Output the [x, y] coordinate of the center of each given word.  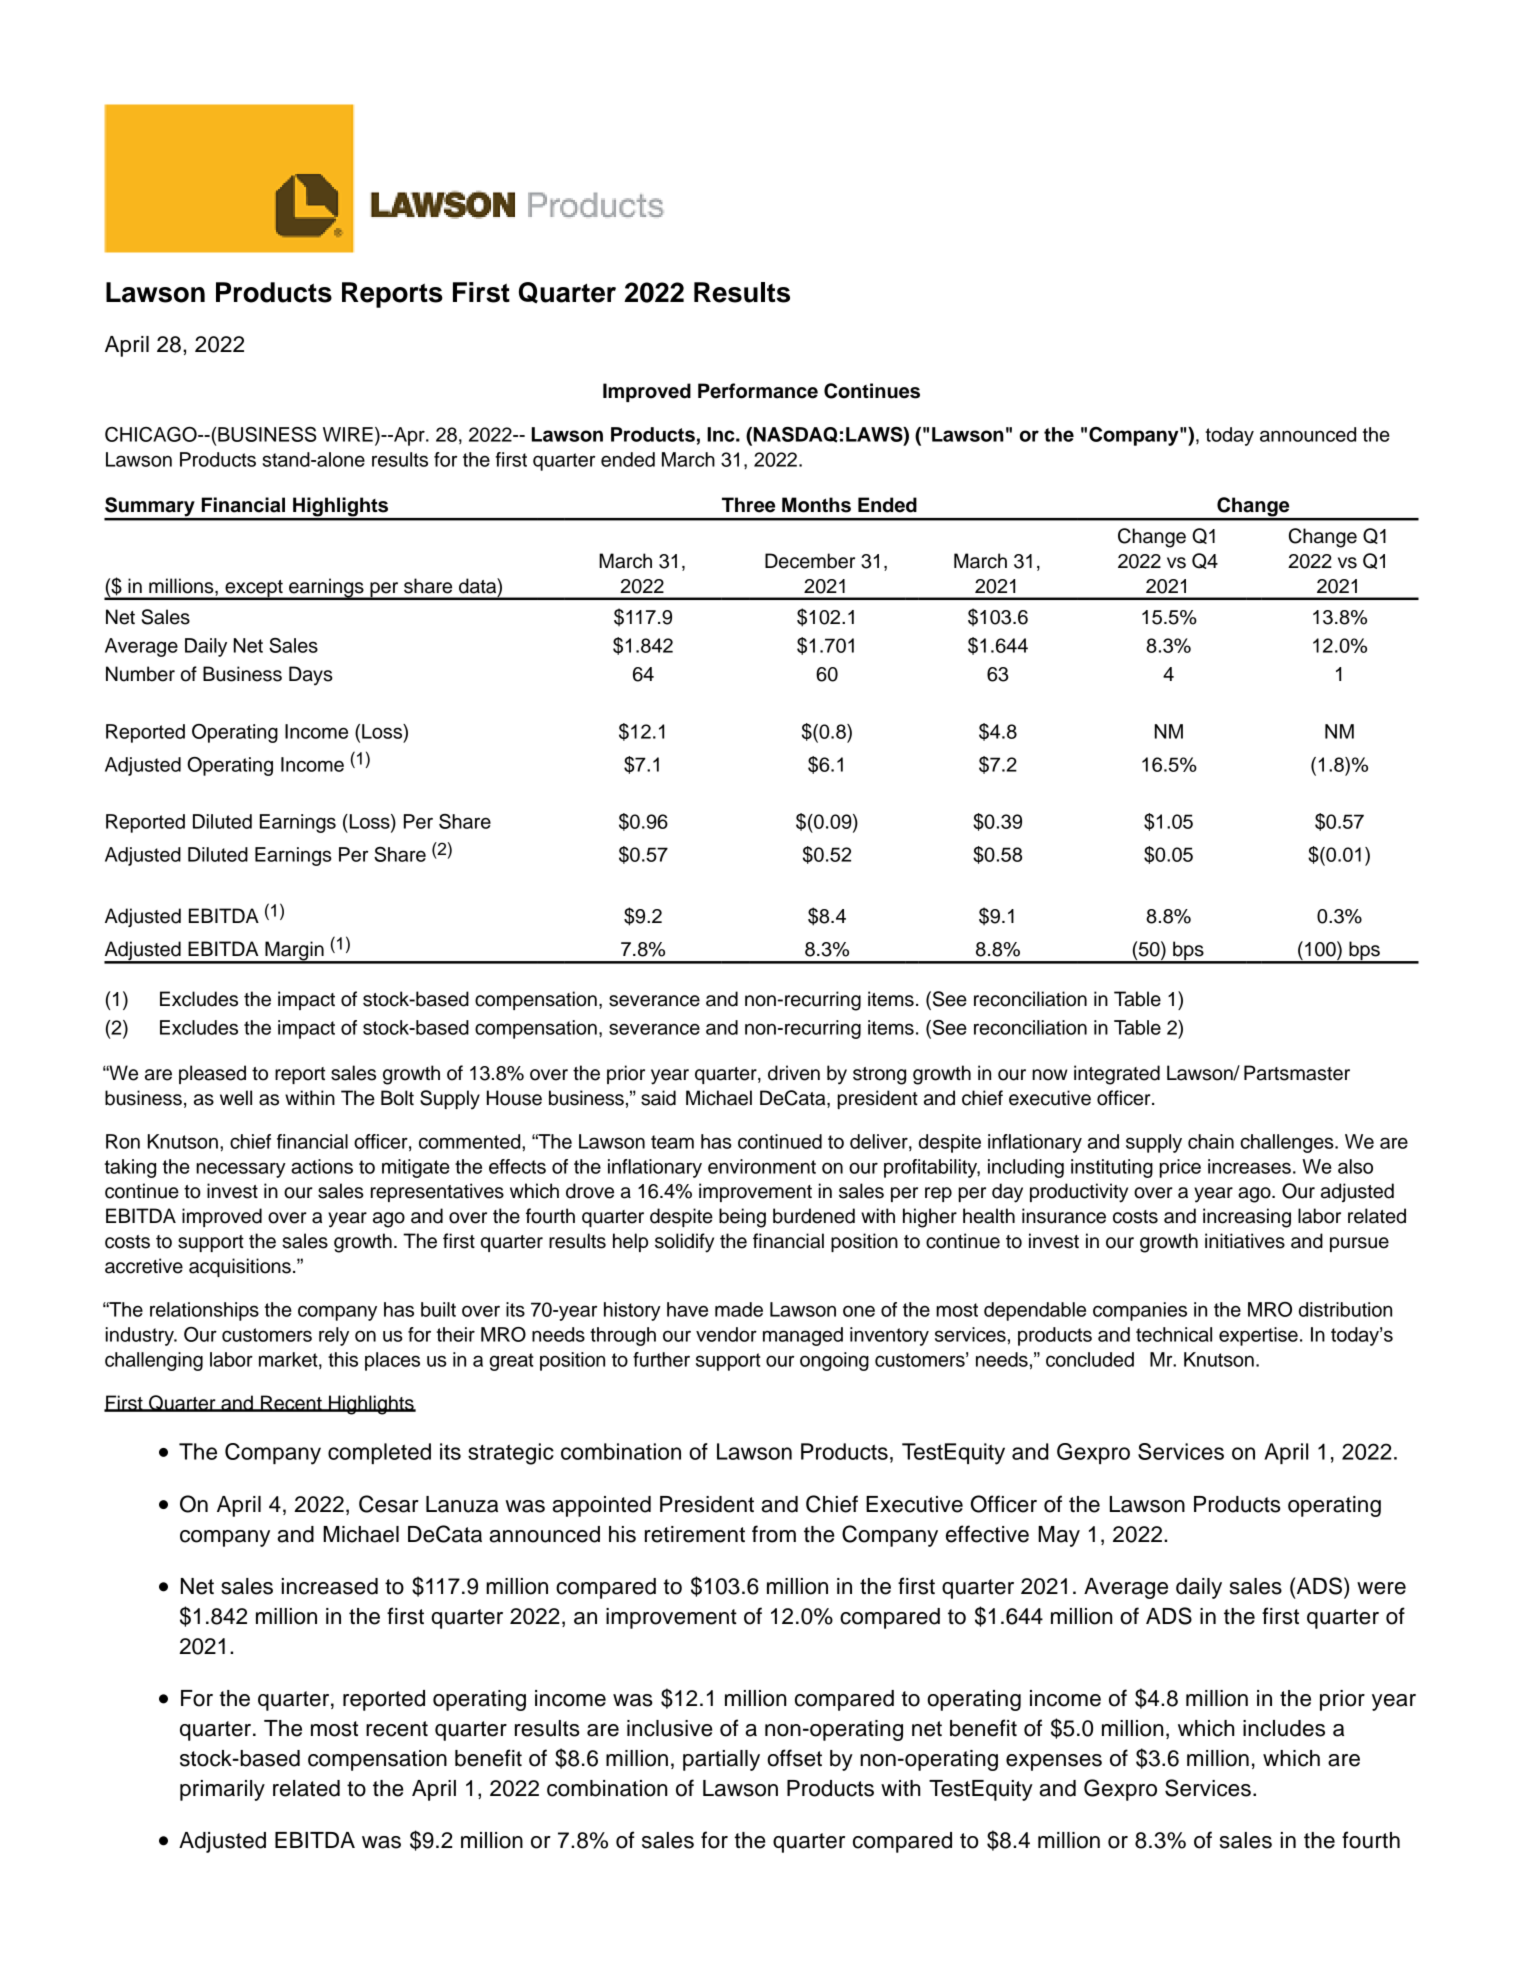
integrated [1117, 1075]
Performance [758, 391]
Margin [294, 952]
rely [334, 1336]
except [254, 589]
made [739, 1309]
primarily [222, 1790]
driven [794, 1073]
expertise [1258, 1336]
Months [816, 505]
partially [721, 1760]
